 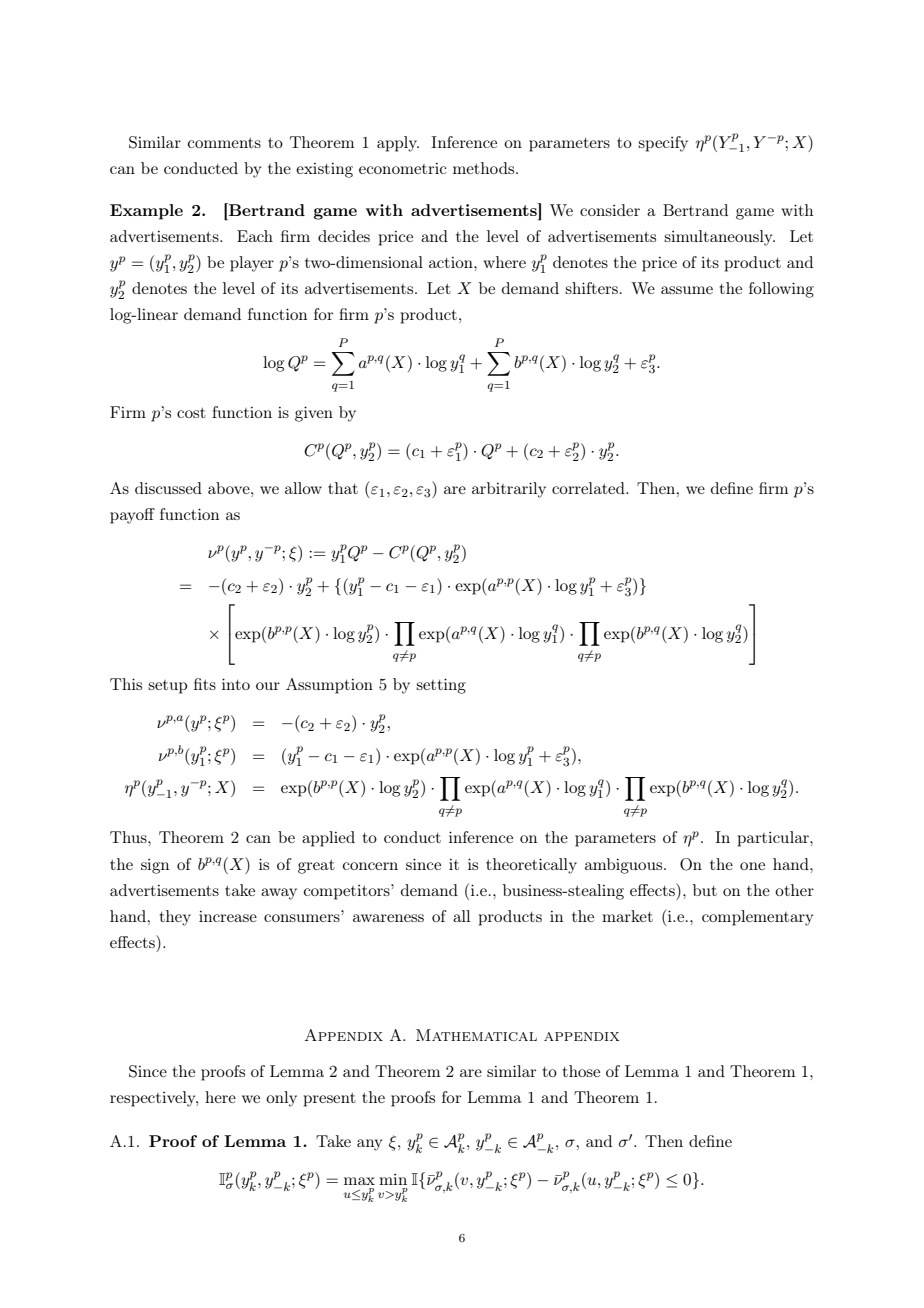 What do you see at coordinates (509, 490) in the screenshot?
I see `arbitrarily` at bounding box center [509, 490].
